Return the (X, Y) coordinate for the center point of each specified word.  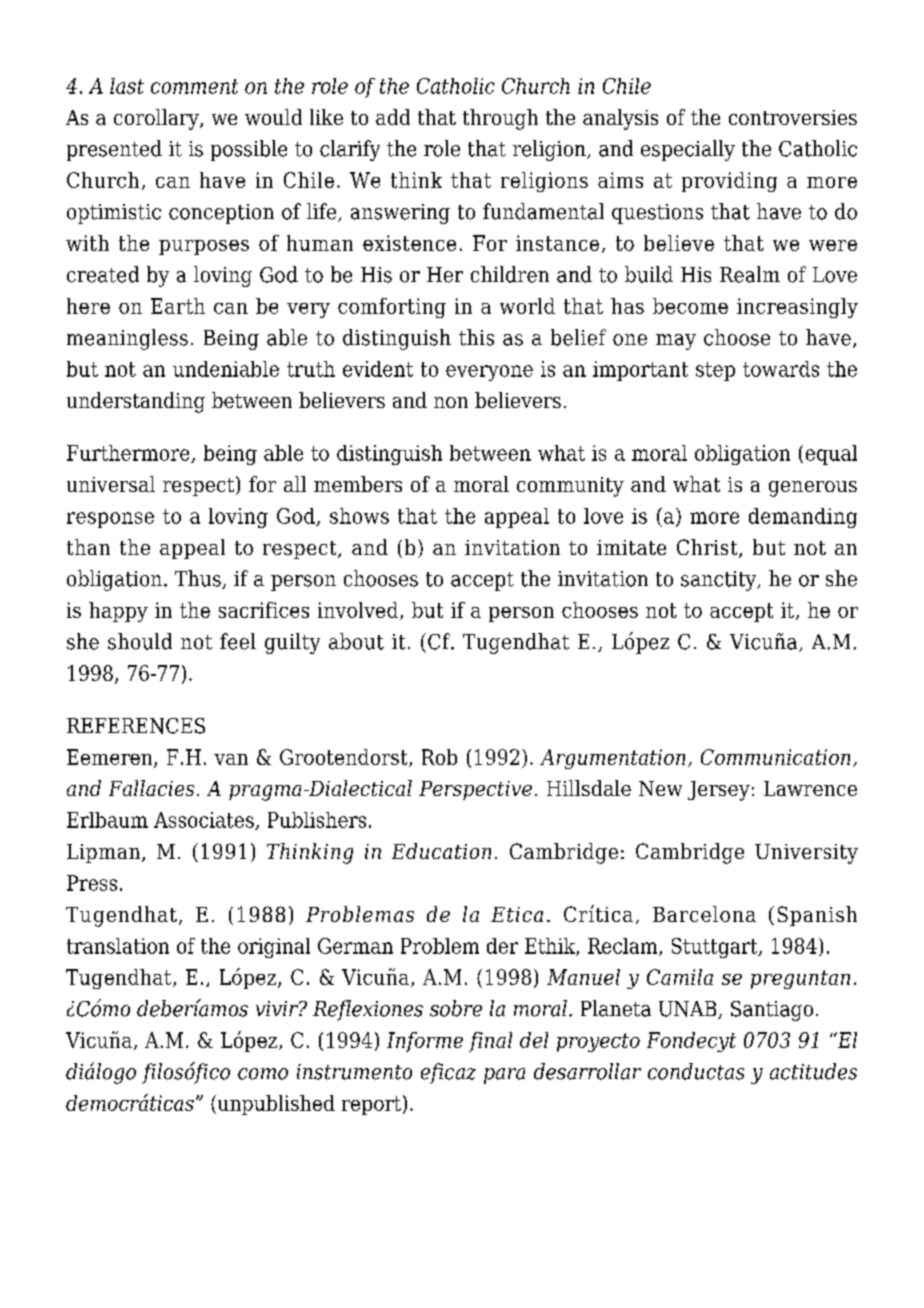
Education (441, 851)
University (806, 854)
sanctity (720, 581)
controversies (793, 117)
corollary (157, 119)
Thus (199, 579)
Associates (205, 821)
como (263, 1074)
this (476, 337)
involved (358, 610)
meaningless (127, 339)
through (500, 119)
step (715, 371)
